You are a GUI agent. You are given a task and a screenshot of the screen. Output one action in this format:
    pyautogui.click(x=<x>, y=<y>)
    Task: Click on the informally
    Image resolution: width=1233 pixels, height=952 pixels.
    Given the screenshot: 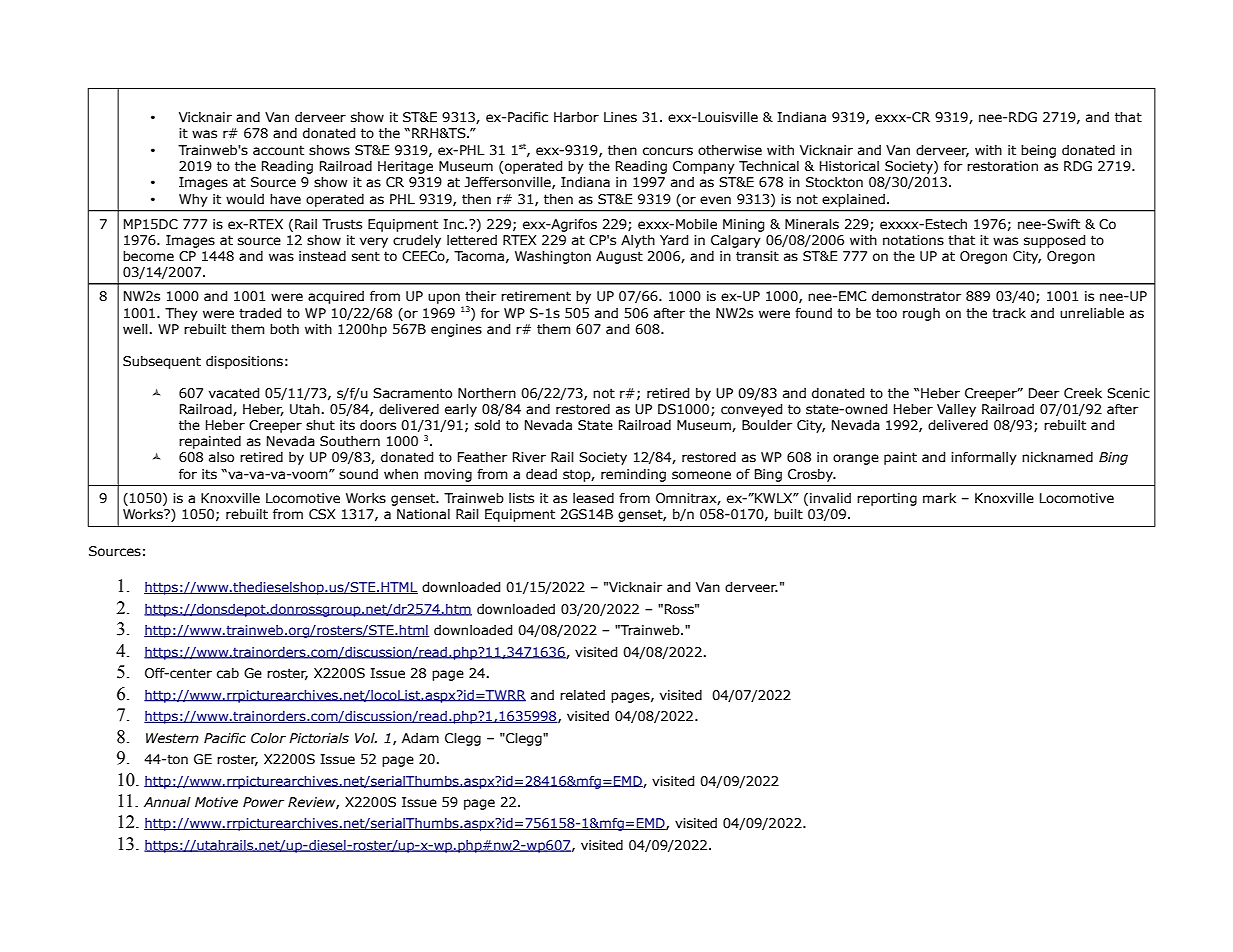 What is the action you would take?
    pyautogui.click(x=984, y=458)
